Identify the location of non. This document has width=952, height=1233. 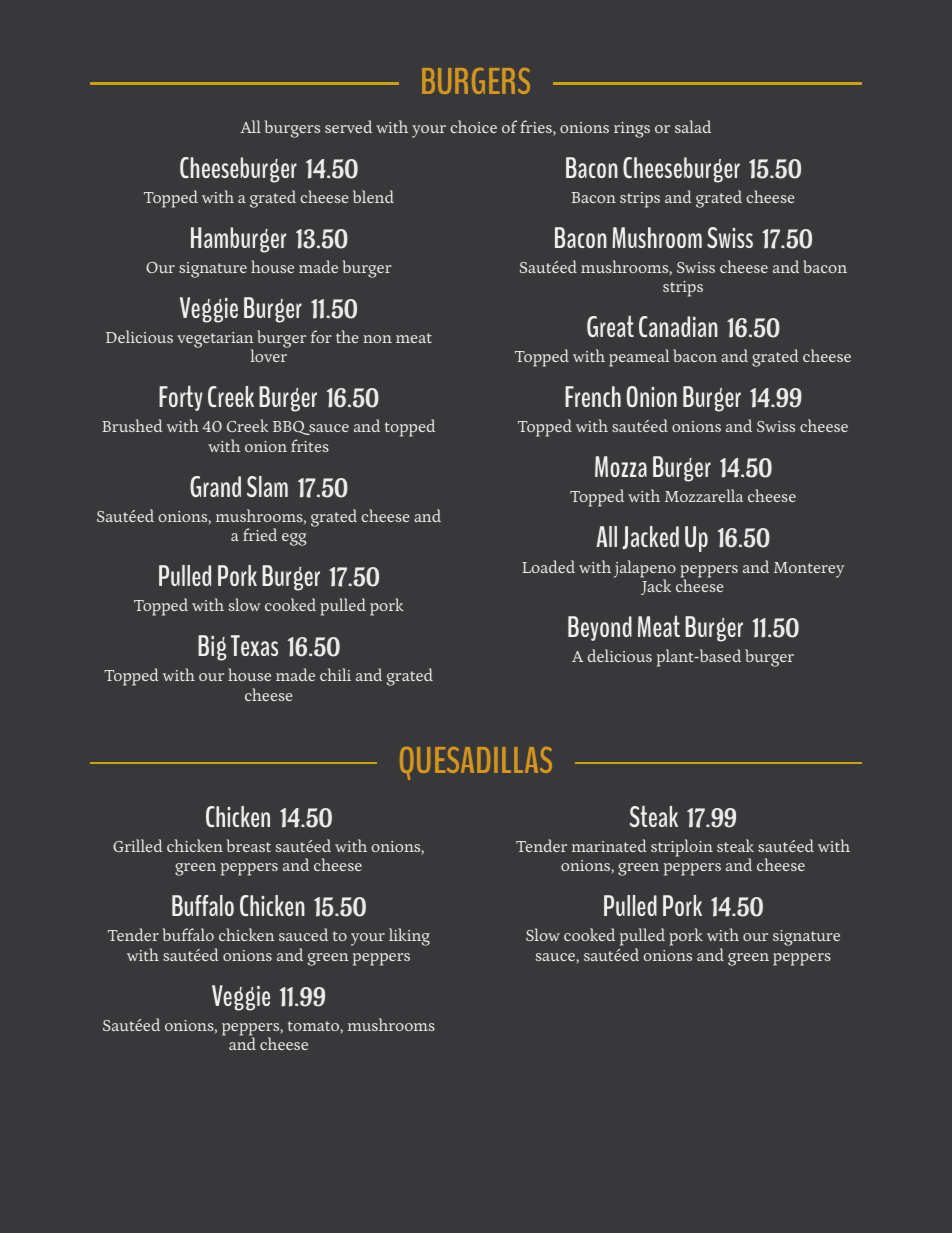
(377, 339).
